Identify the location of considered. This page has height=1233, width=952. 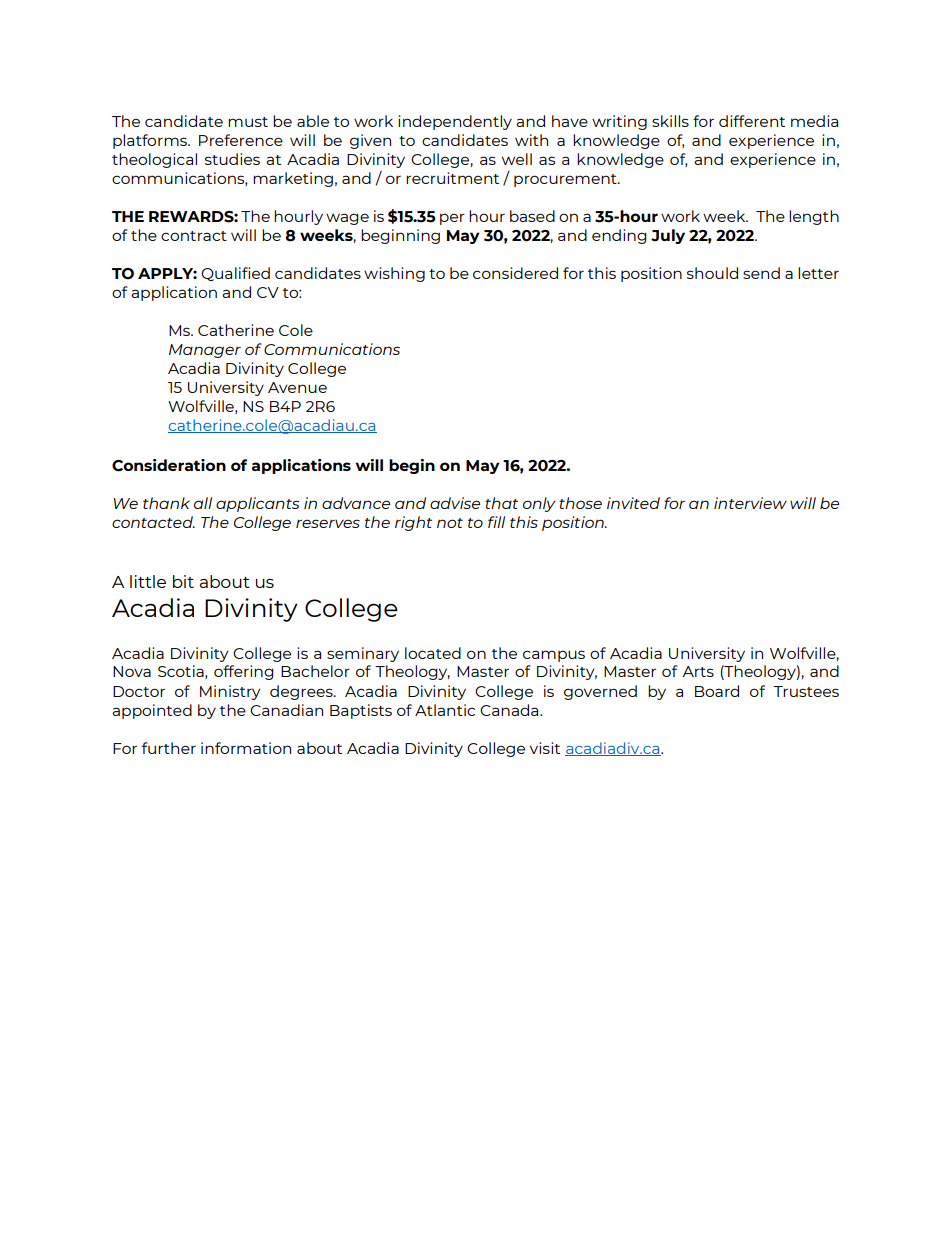
(515, 273).
